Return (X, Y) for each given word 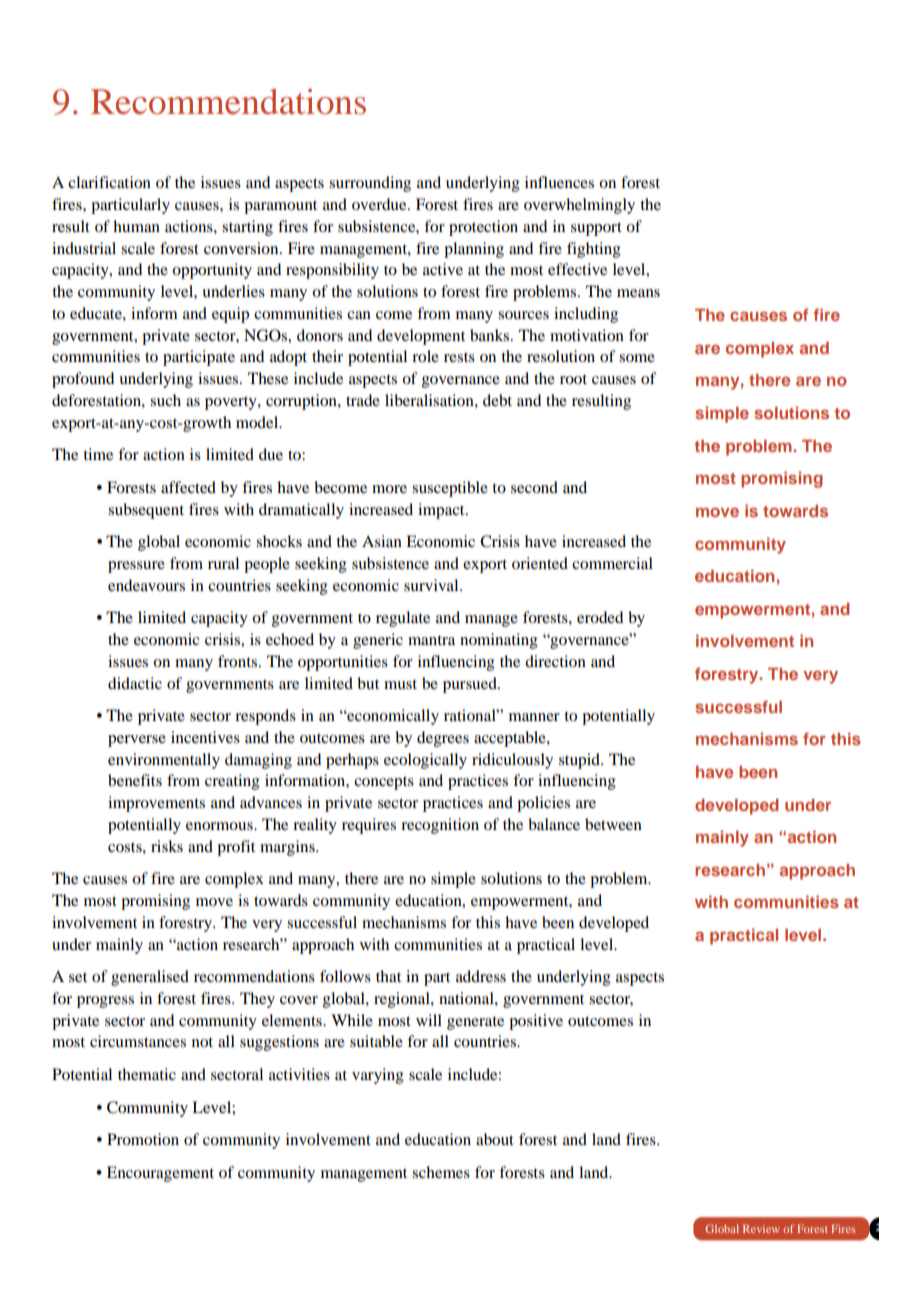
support (596, 229)
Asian (382, 541)
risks (167, 846)
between (613, 824)
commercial (612, 563)
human (136, 226)
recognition (440, 826)
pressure (136, 567)
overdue (380, 204)
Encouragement (160, 1174)
